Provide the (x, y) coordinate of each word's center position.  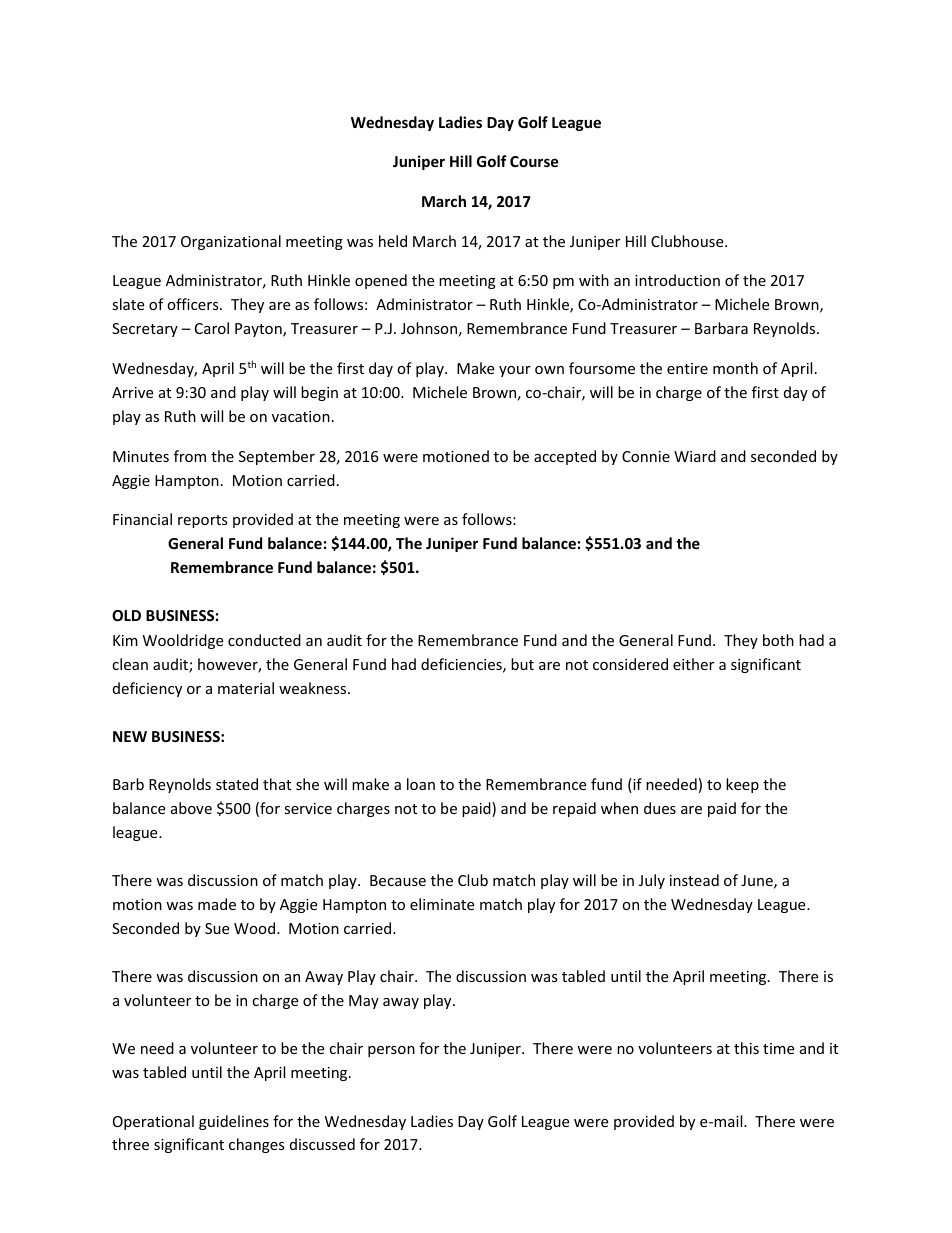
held (393, 241)
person (391, 1051)
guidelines (234, 1122)
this (746, 1048)
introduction (677, 280)
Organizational (231, 242)
